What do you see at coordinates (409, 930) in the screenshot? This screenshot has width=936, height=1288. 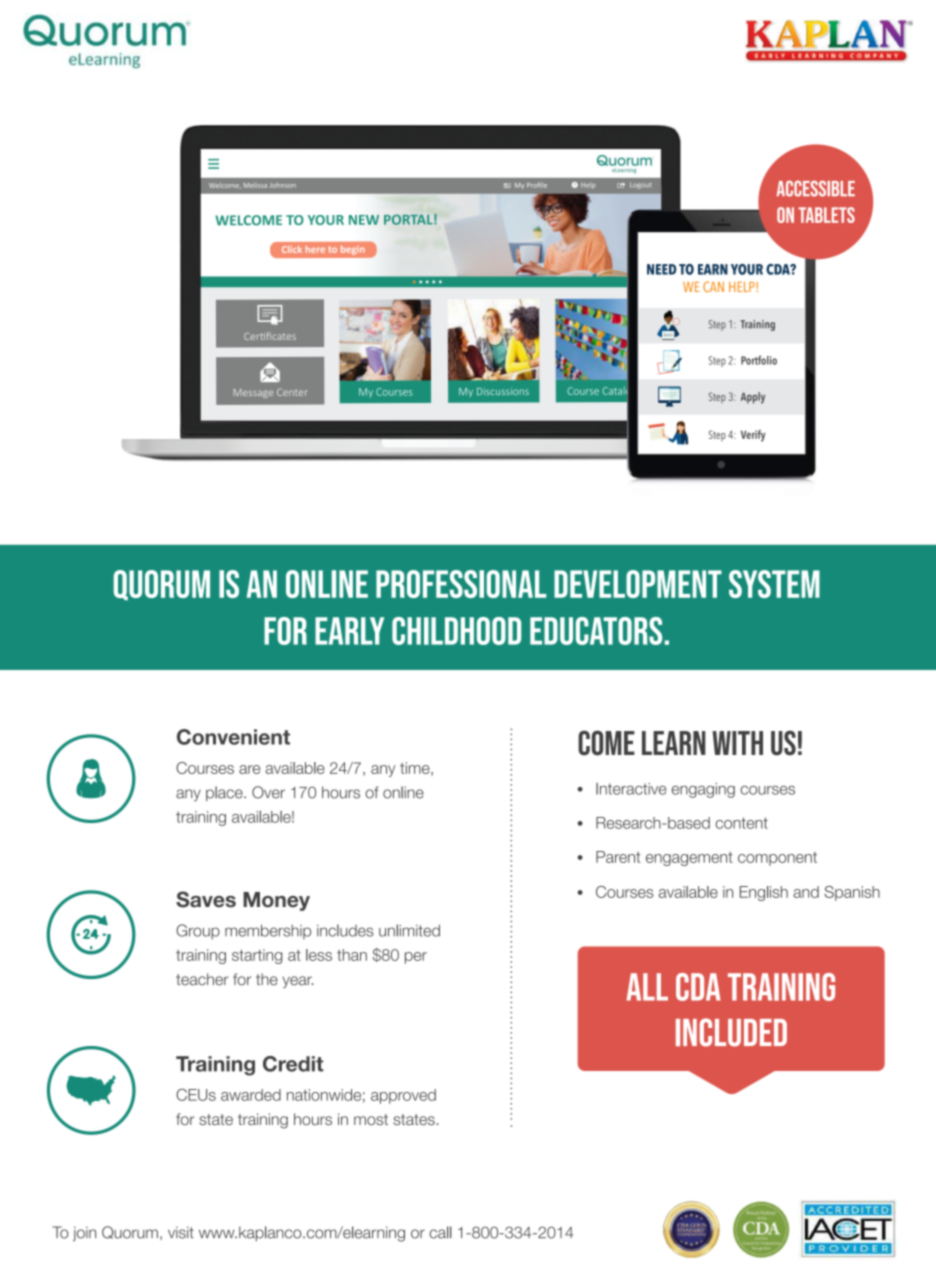 I see `unlimited` at bounding box center [409, 930].
